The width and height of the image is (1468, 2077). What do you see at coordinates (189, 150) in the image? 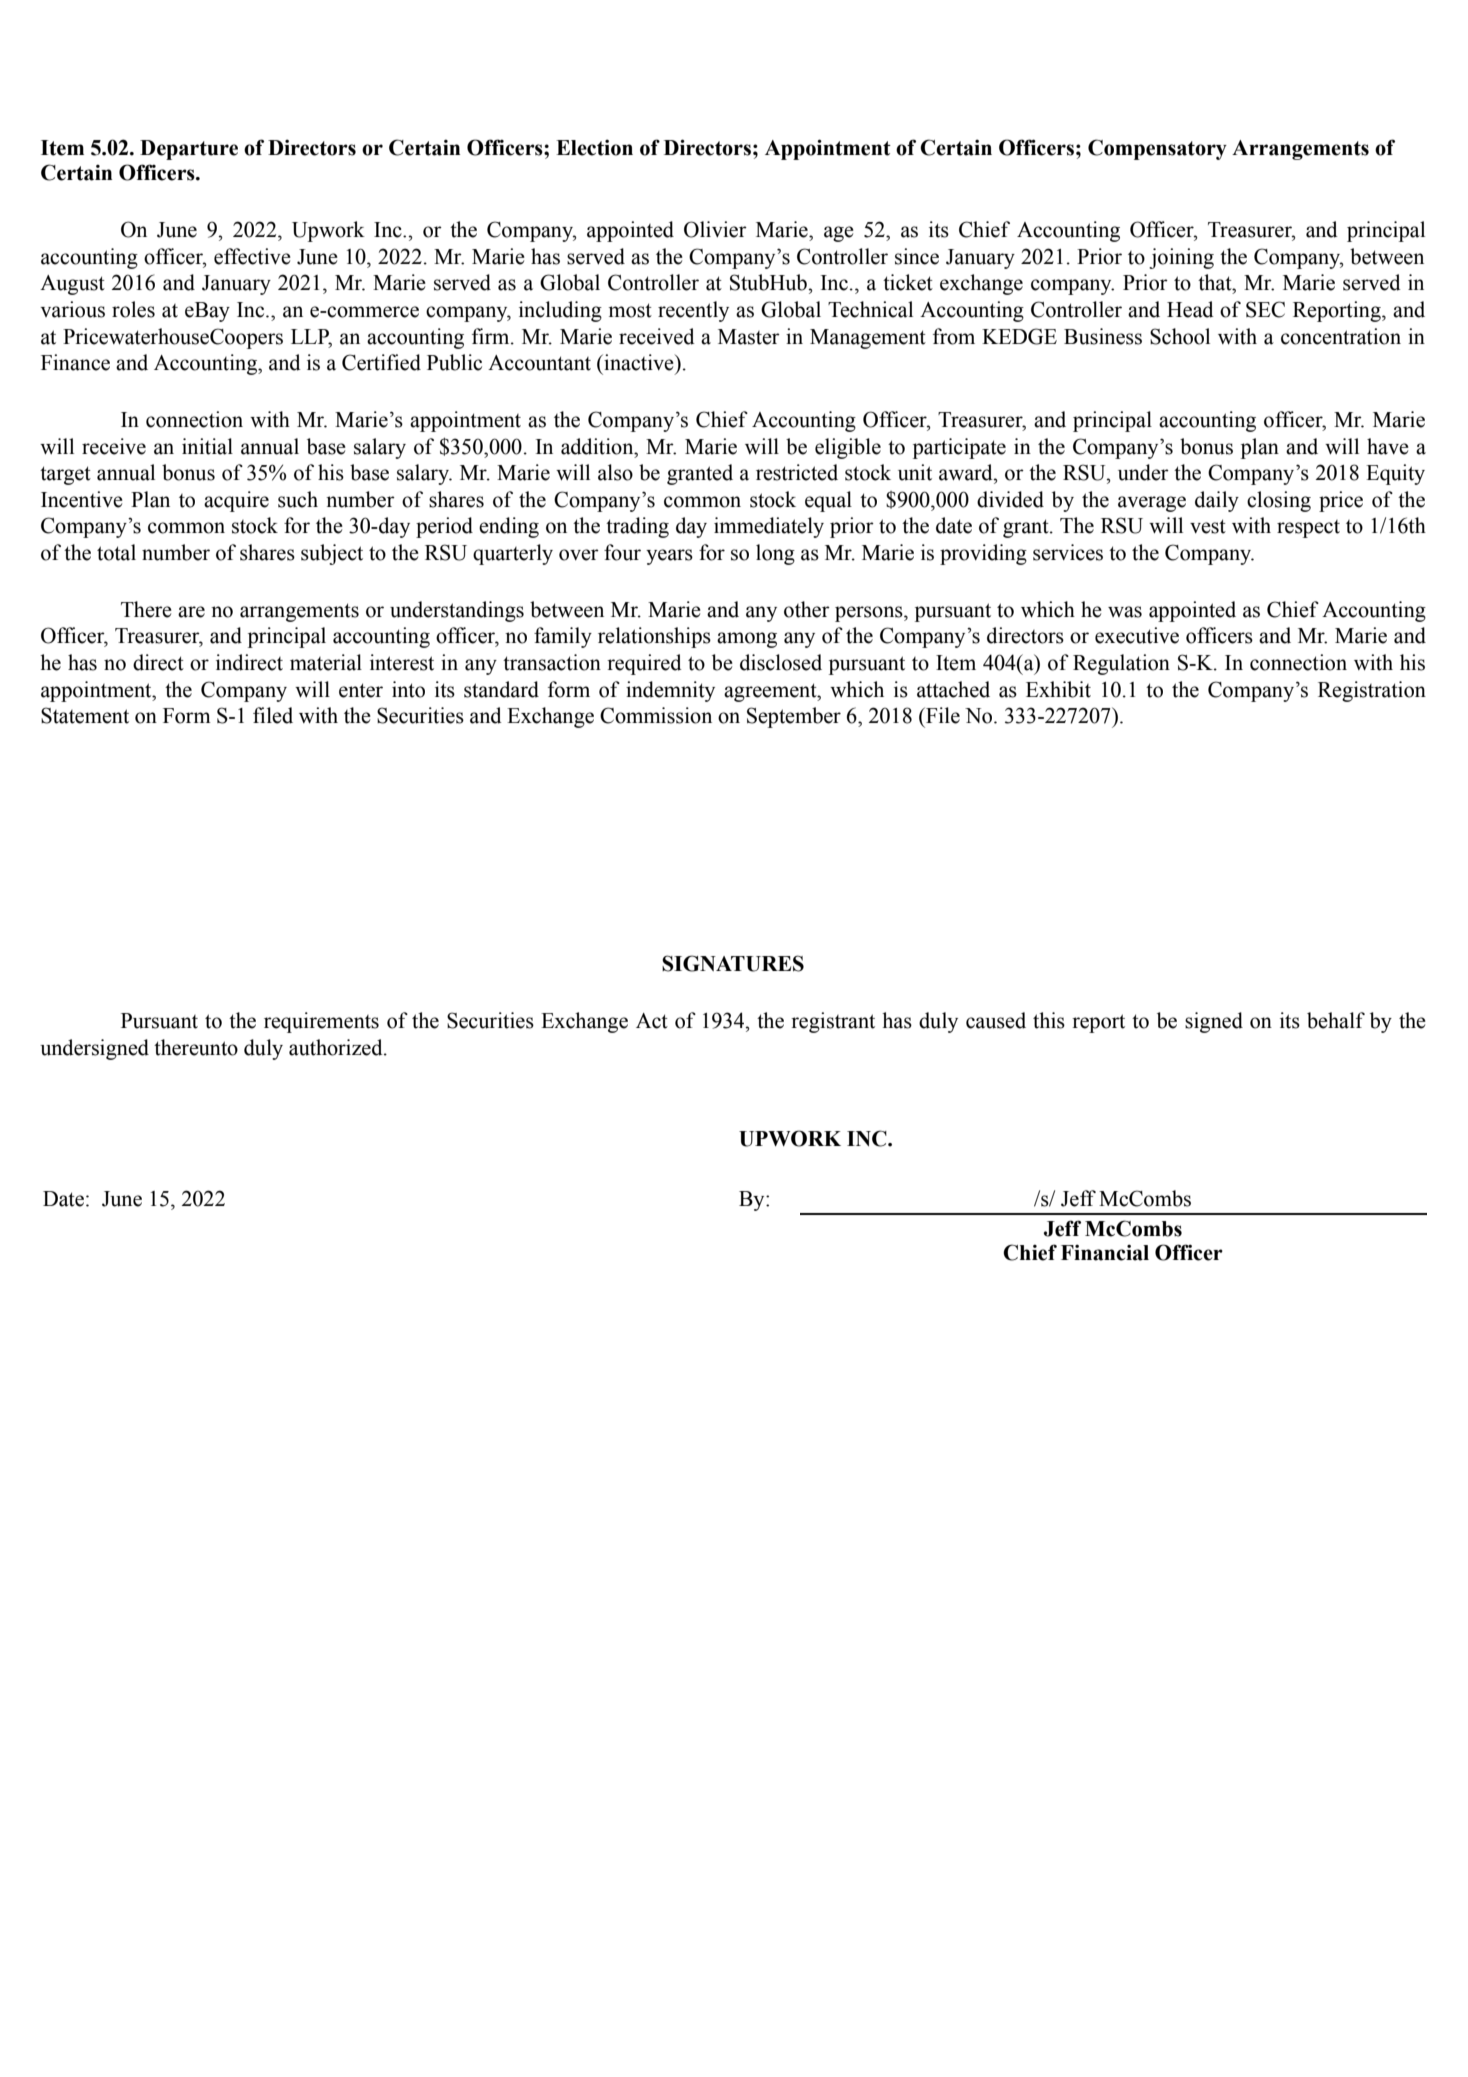
I see `Departure` at bounding box center [189, 150].
